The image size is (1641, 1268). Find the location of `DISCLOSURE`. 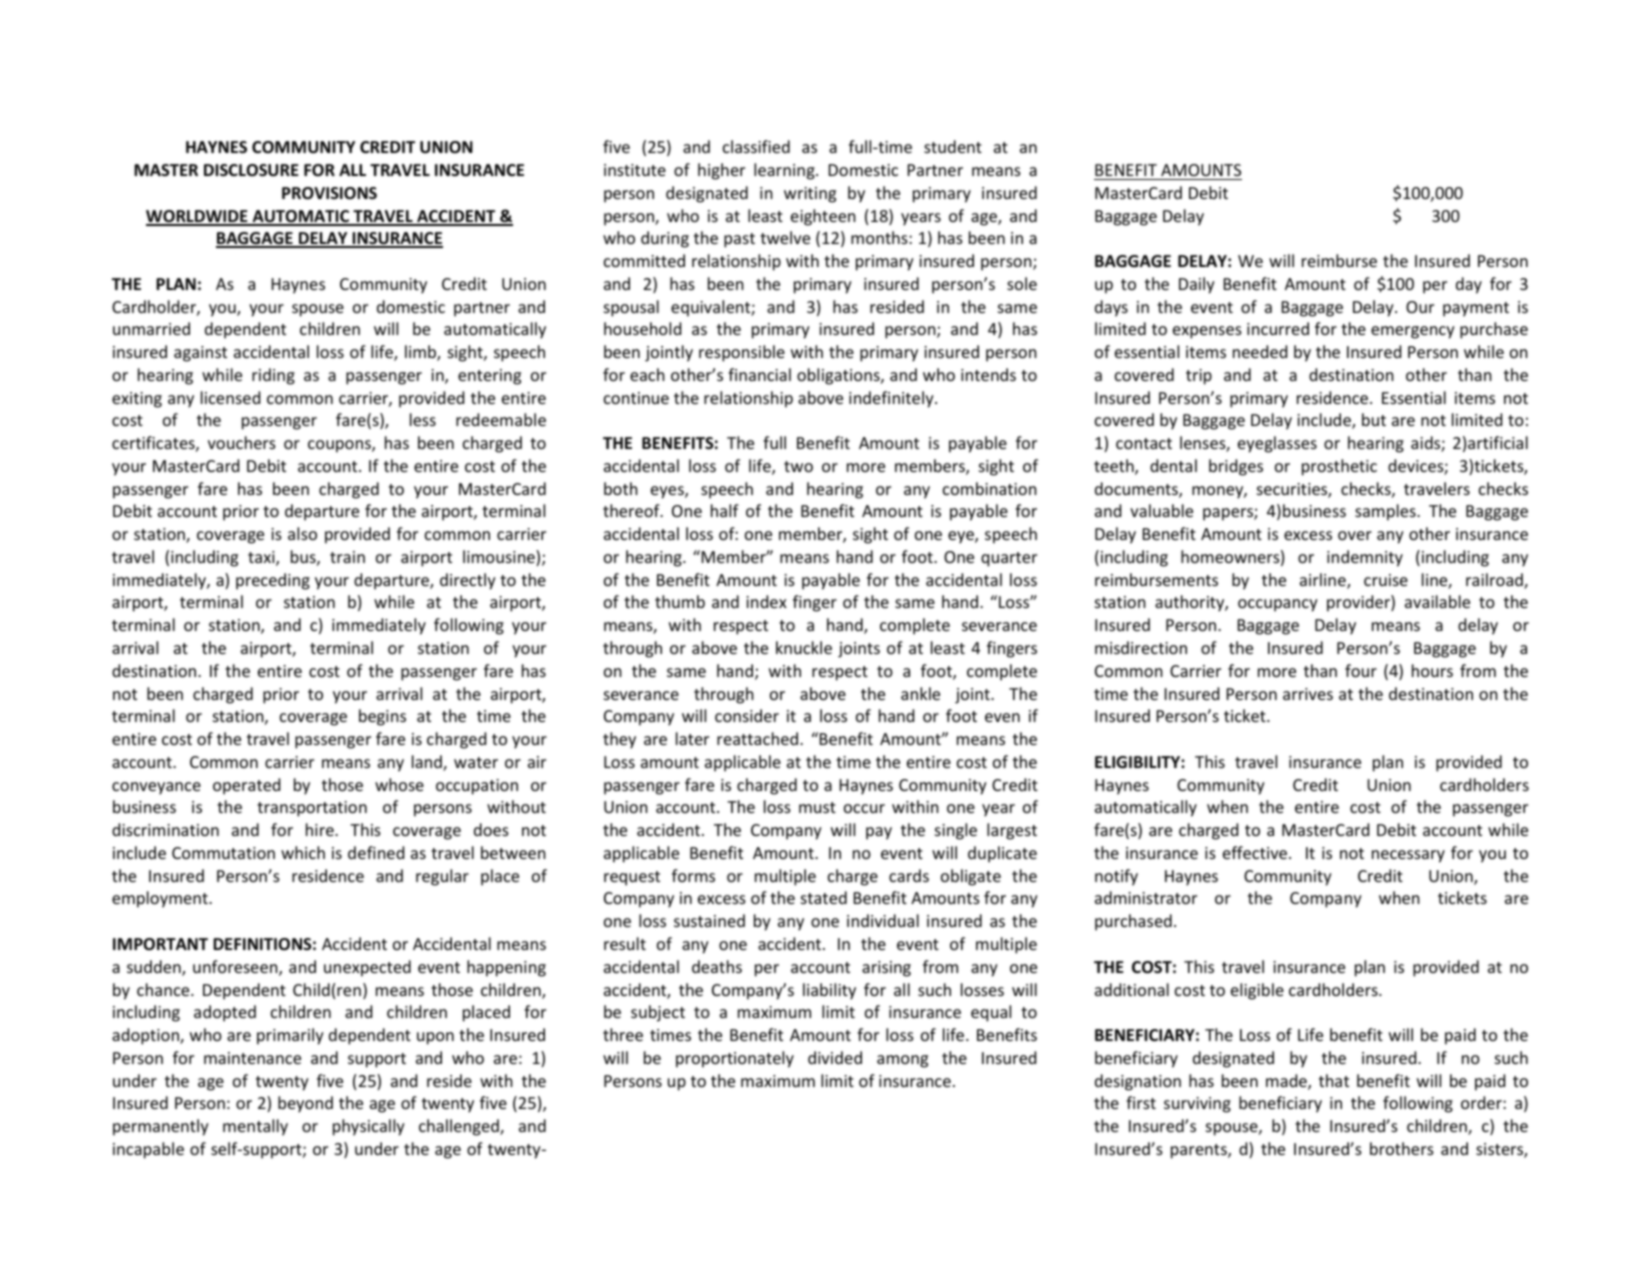

DISCLOSURE is located at coordinates (251, 170).
